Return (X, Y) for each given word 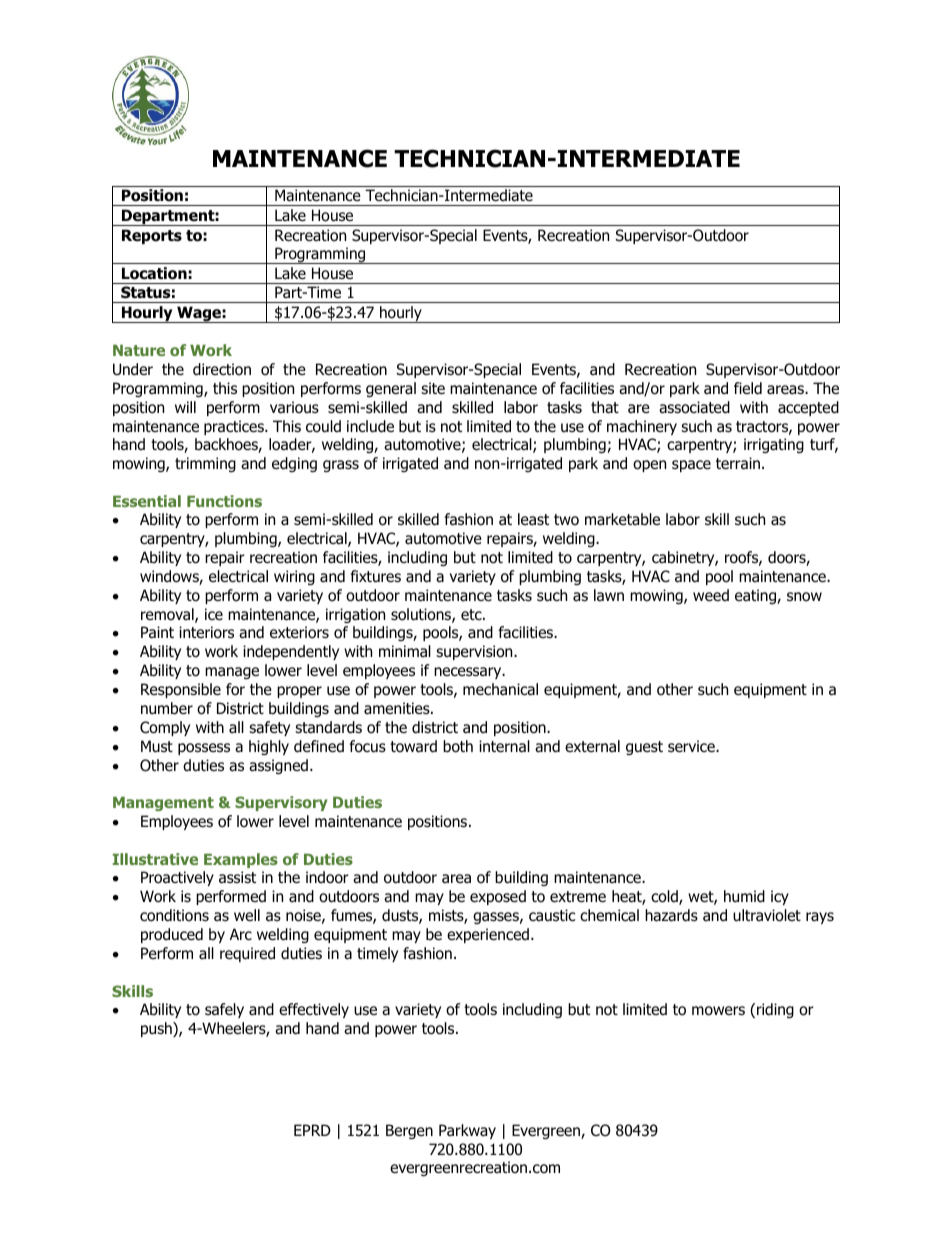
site (433, 388)
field (748, 388)
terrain (738, 463)
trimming (205, 464)
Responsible (181, 690)
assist (237, 877)
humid (744, 896)
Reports (152, 236)
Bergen (409, 1131)
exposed (498, 897)
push (157, 1029)
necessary (469, 673)
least (533, 519)
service (692, 746)
